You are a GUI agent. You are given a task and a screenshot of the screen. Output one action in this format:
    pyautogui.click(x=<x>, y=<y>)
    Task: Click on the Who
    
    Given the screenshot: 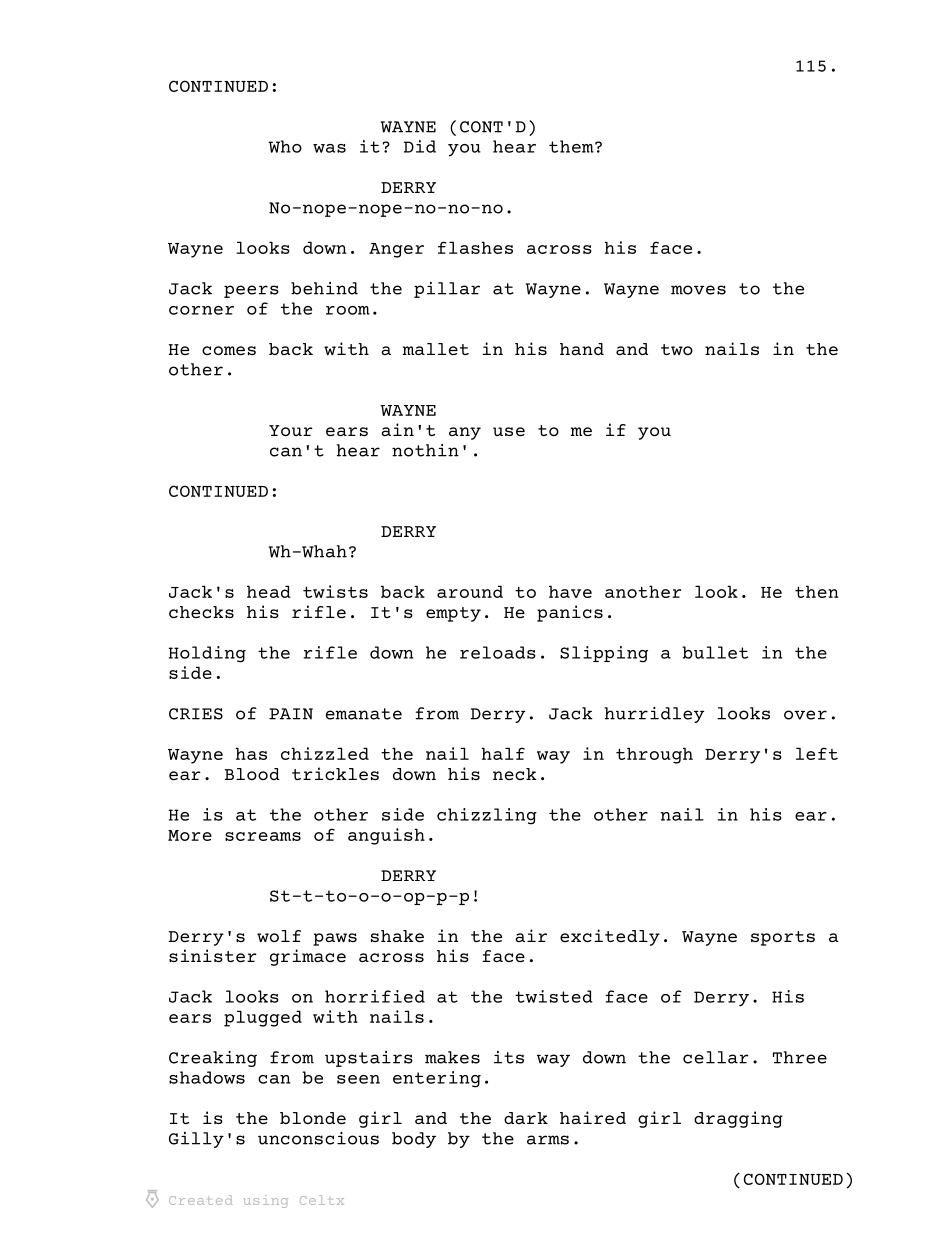 What is the action you would take?
    pyautogui.click(x=285, y=146)
